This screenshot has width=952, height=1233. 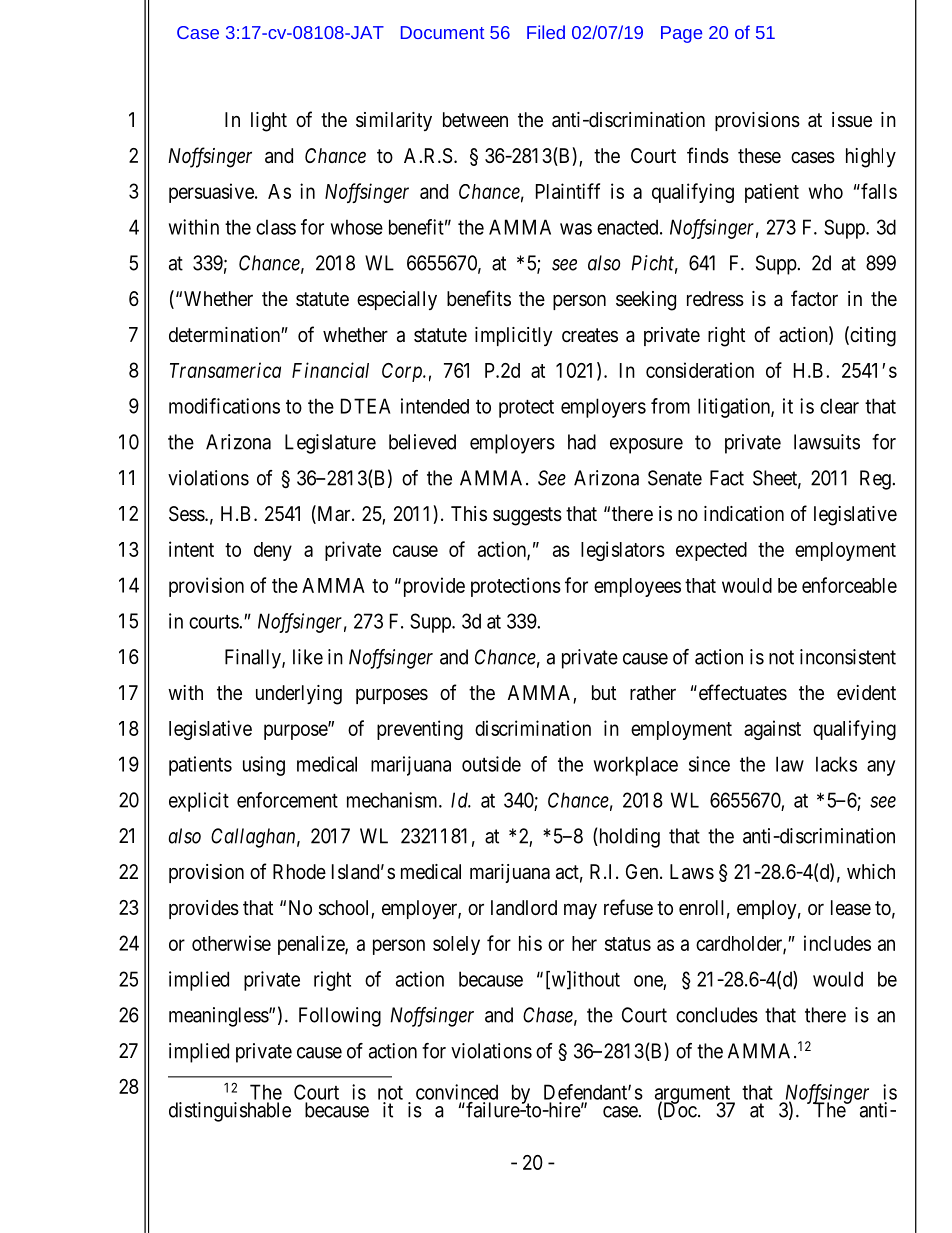 What do you see at coordinates (524, 908) in the screenshot?
I see `landlord` at bounding box center [524, 908].
